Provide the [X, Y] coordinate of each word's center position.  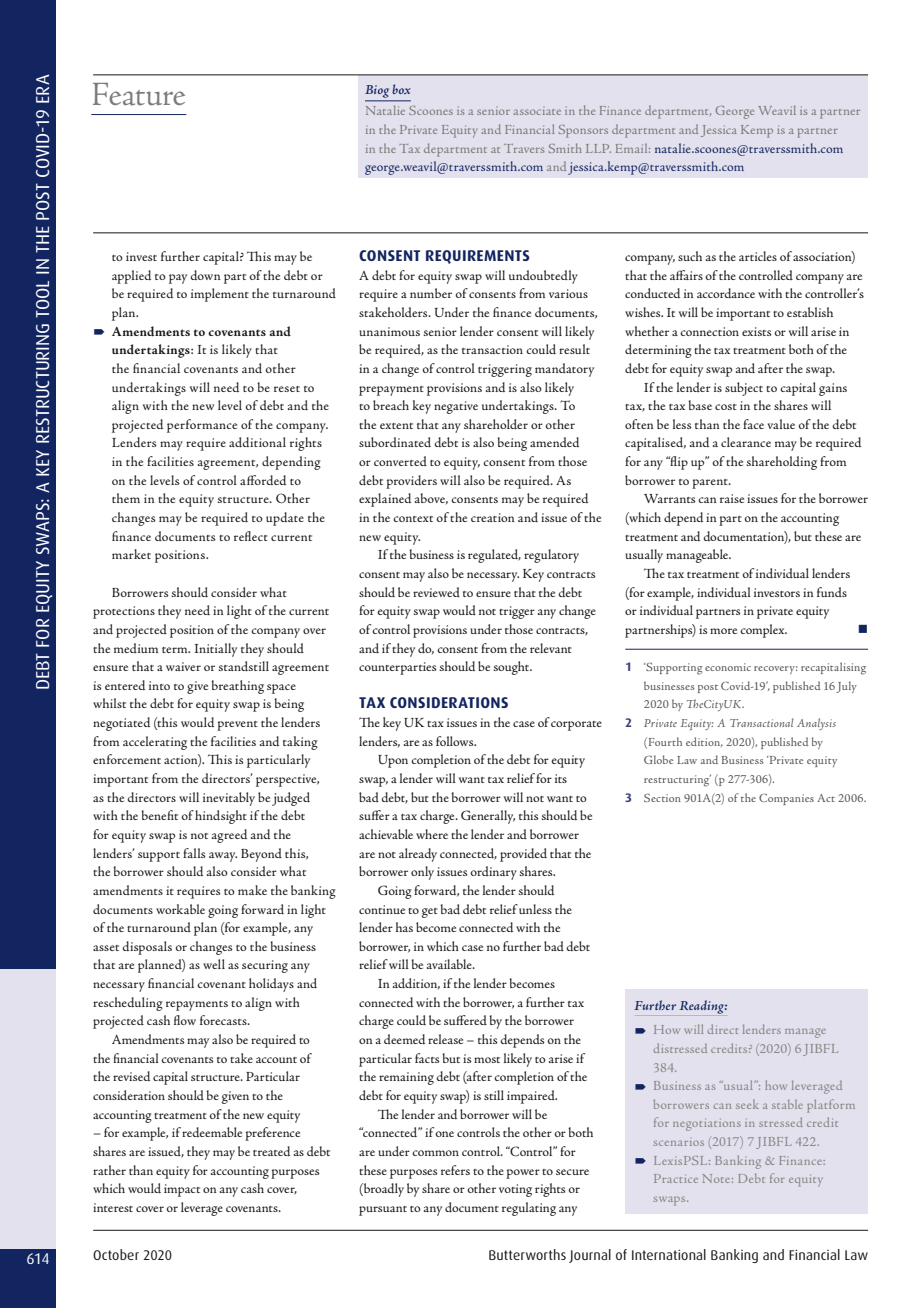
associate [537, 112]
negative [456, 407]
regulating [529, 1209]
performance [202, 426]
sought [513, 668]
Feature [139, 94]
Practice [676, 1178]
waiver [183, 666]
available [450, 964]
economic [728, 667]
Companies [786, 799]
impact [182, 1190]
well [214, 964]
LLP [598, 148]
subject [744, 389]
